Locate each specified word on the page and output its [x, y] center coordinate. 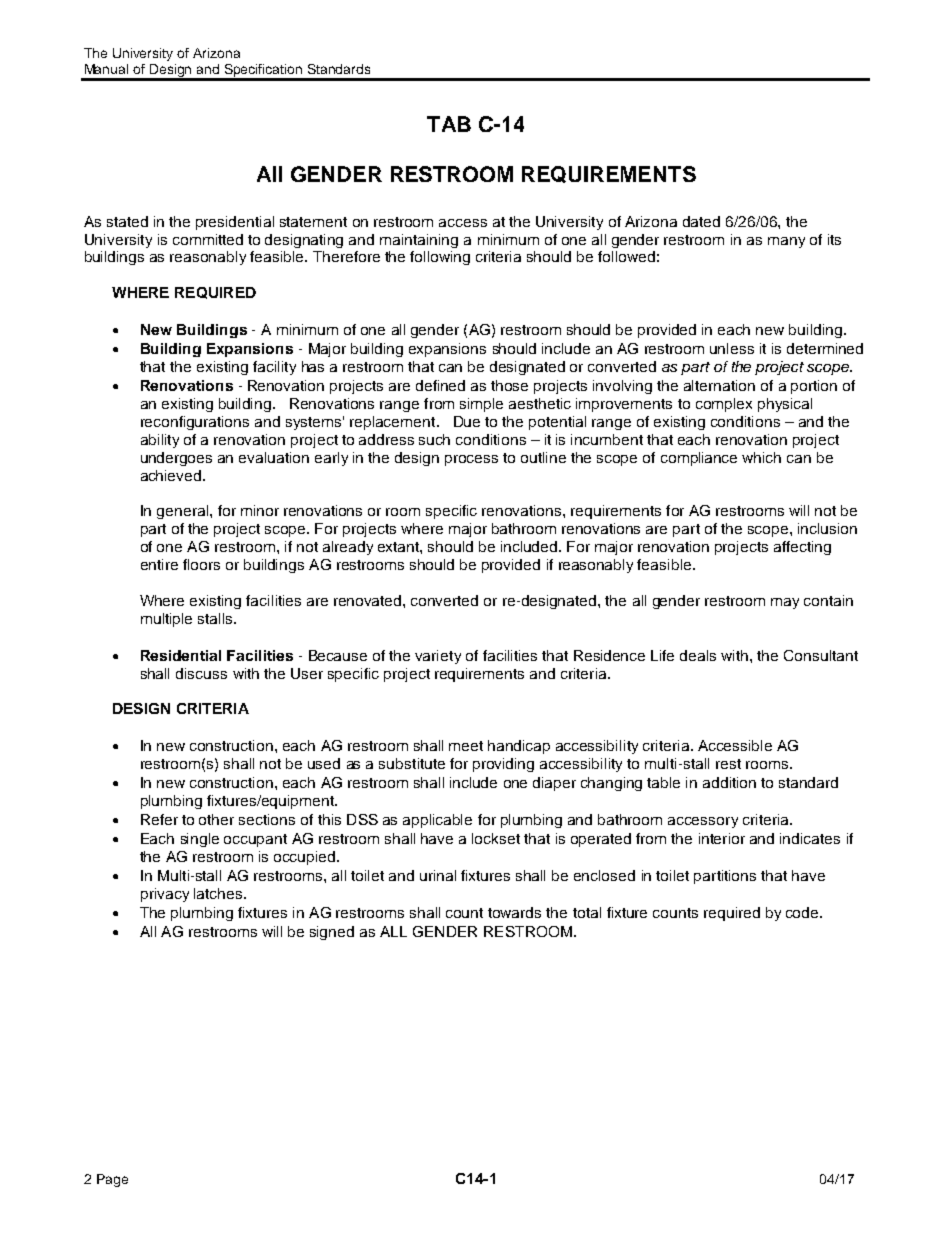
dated [701, 221]
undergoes [176, 459]
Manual [106, 69]
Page [112, 1180]
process [471, 460]
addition [729, 782]
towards [514, 912]
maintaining [419, 241]
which [761, 457]
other [216, 819]
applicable [437, 821]
